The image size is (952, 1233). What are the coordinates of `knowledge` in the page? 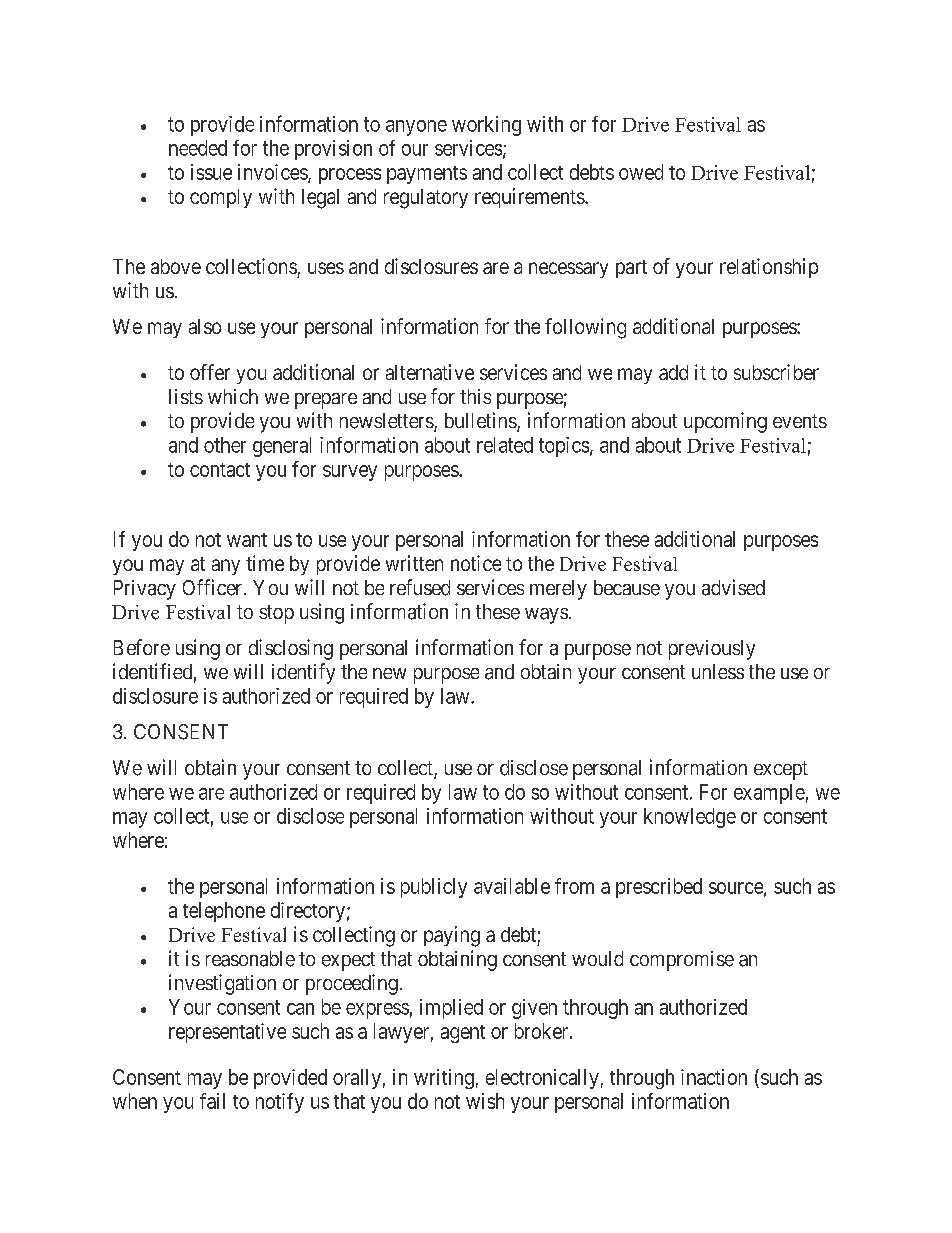 It's located at (690, 818).
